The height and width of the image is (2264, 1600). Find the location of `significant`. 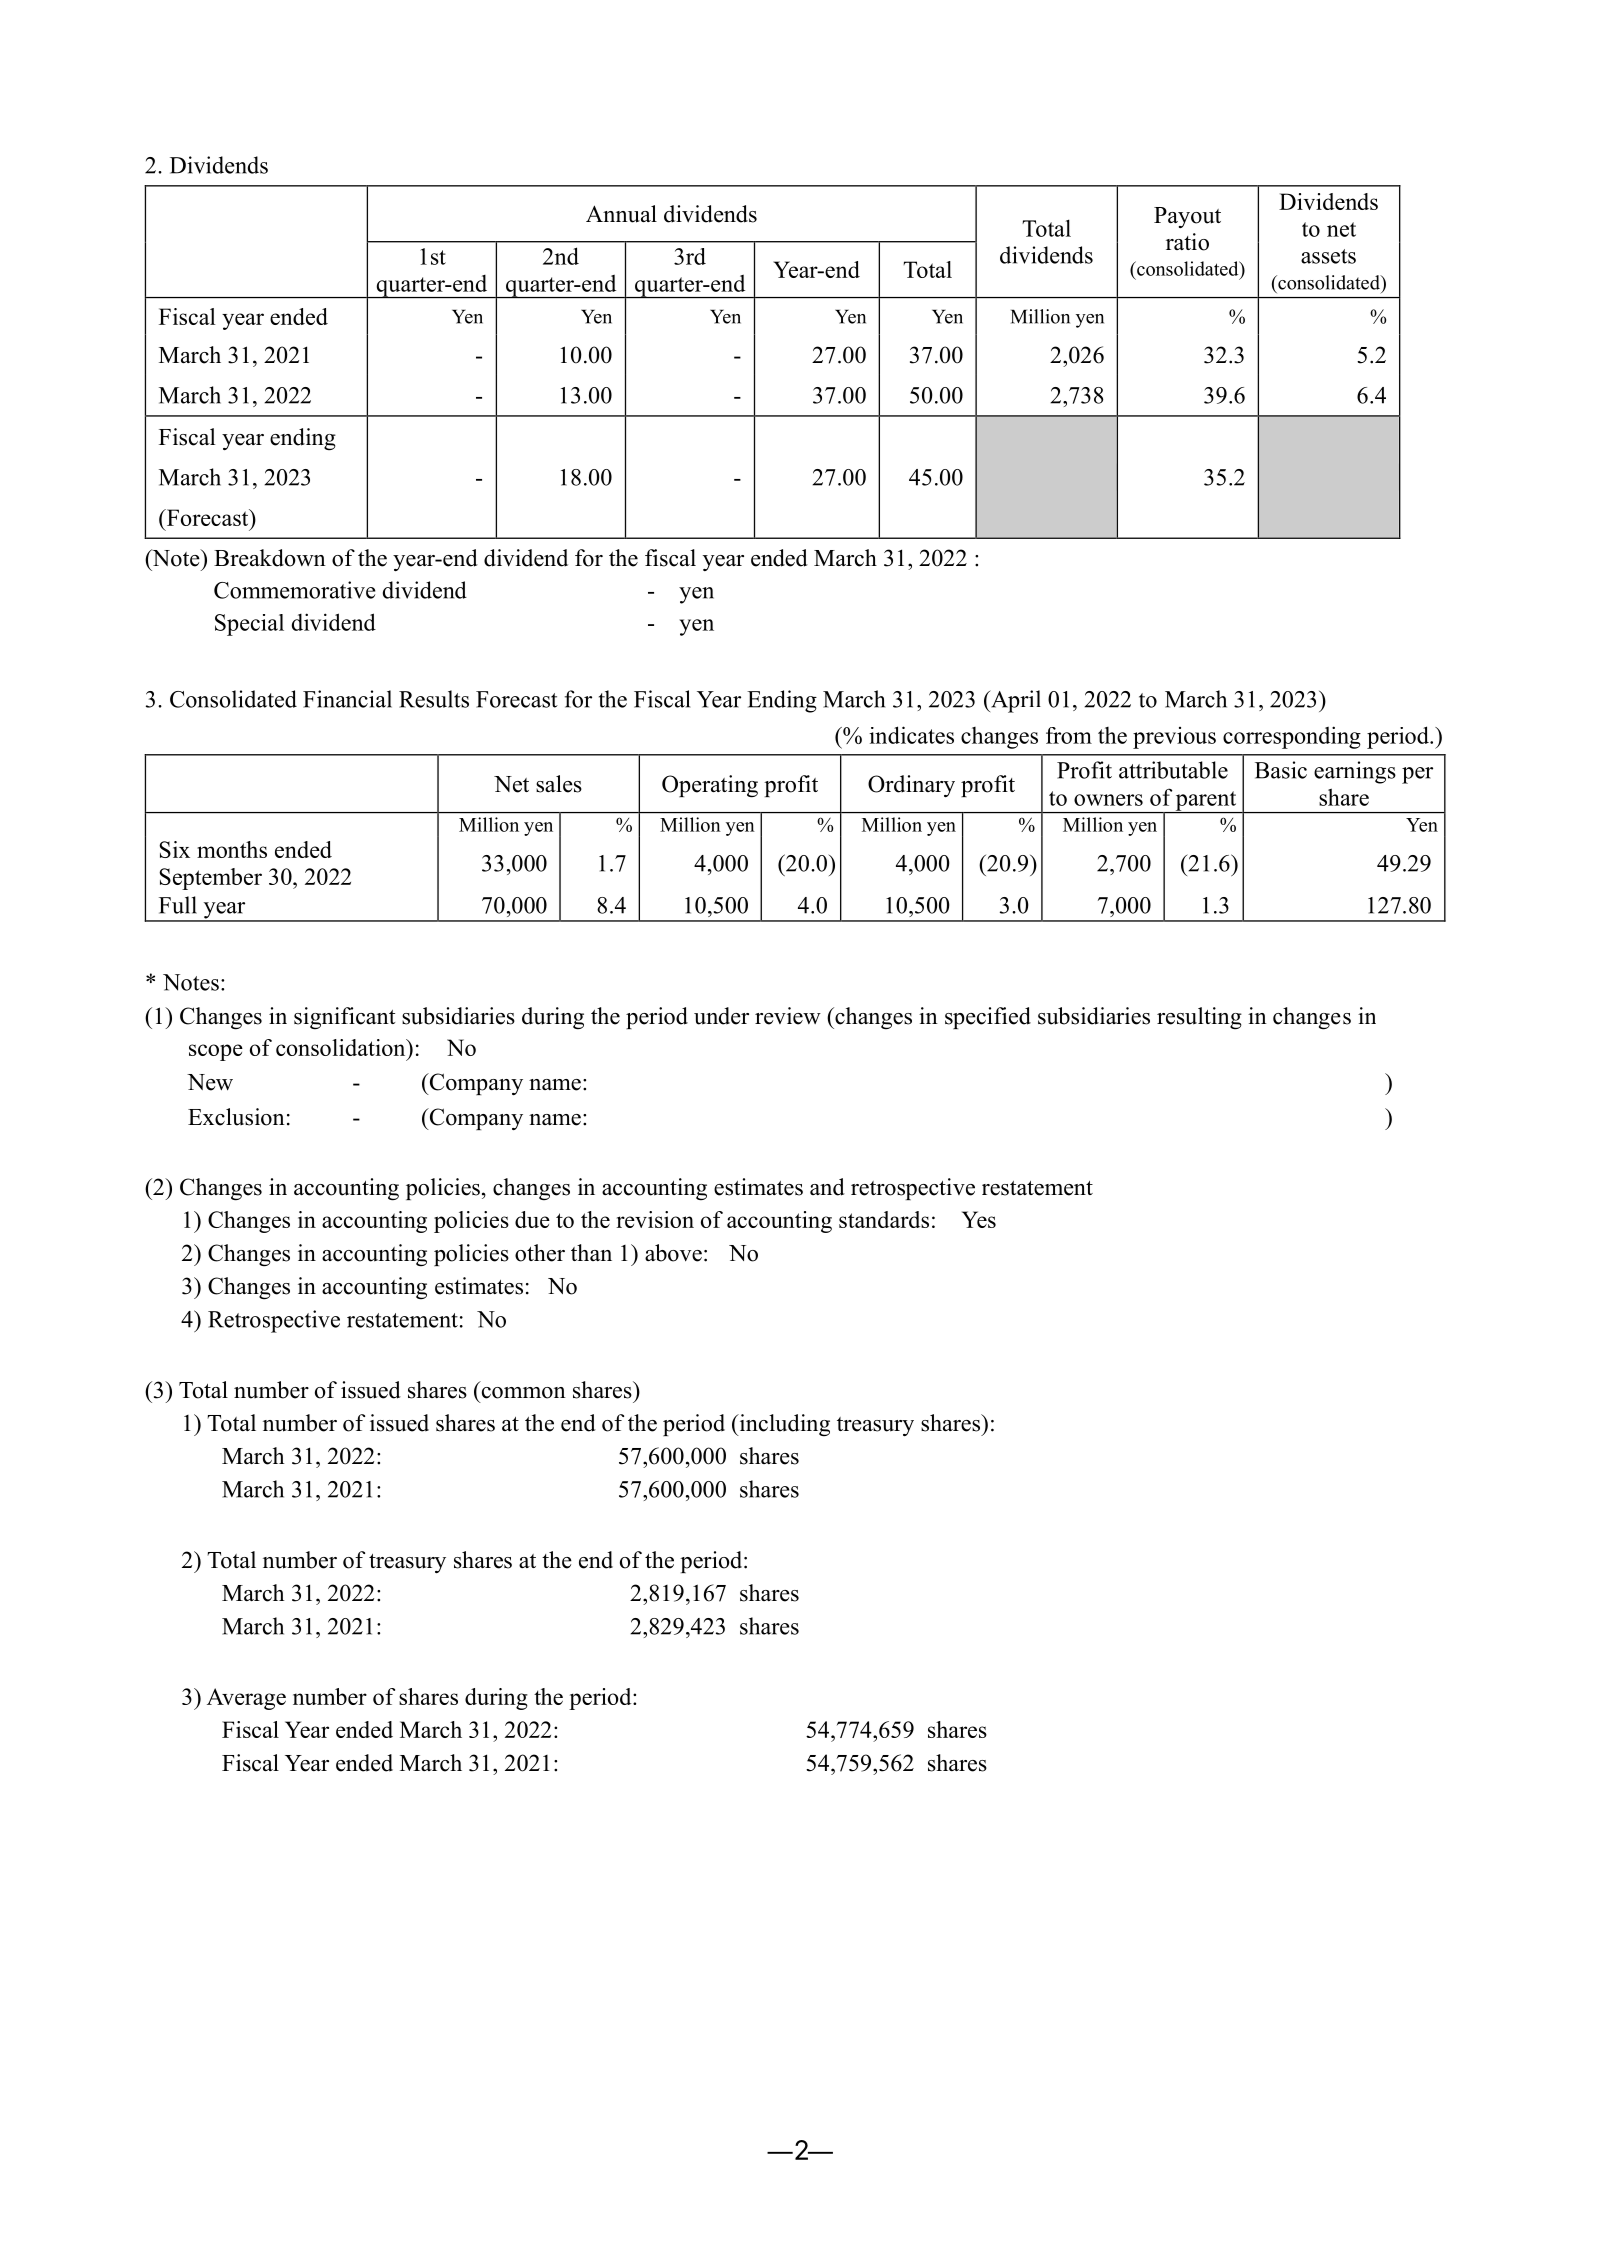

significant is located at coordinates (344, 1018).
